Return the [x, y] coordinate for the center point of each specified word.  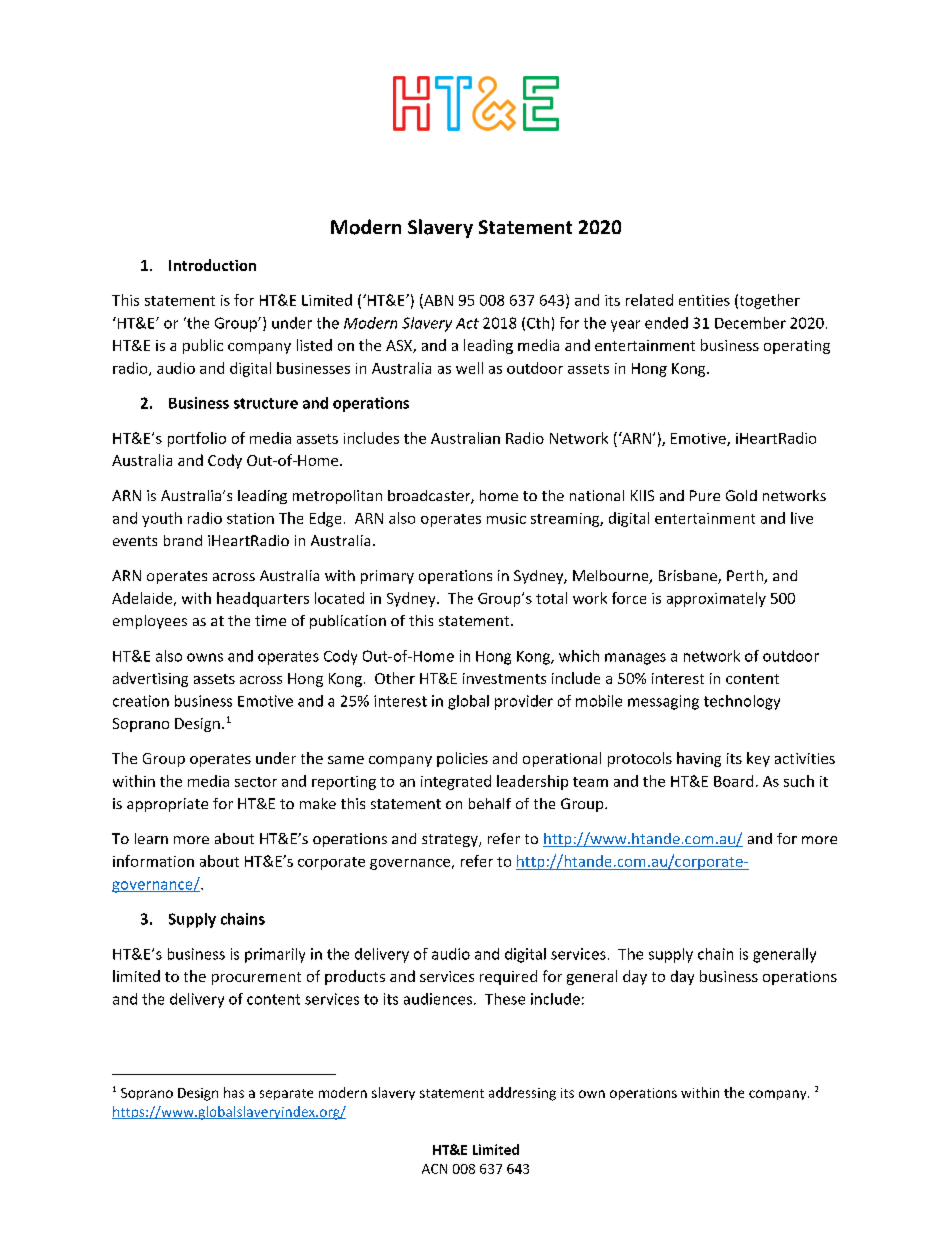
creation [141, 701]
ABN [437, 301]
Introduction [212, 265]
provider [524, 702]
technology [742, 702]
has [234, 1092]
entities [704, 300]
